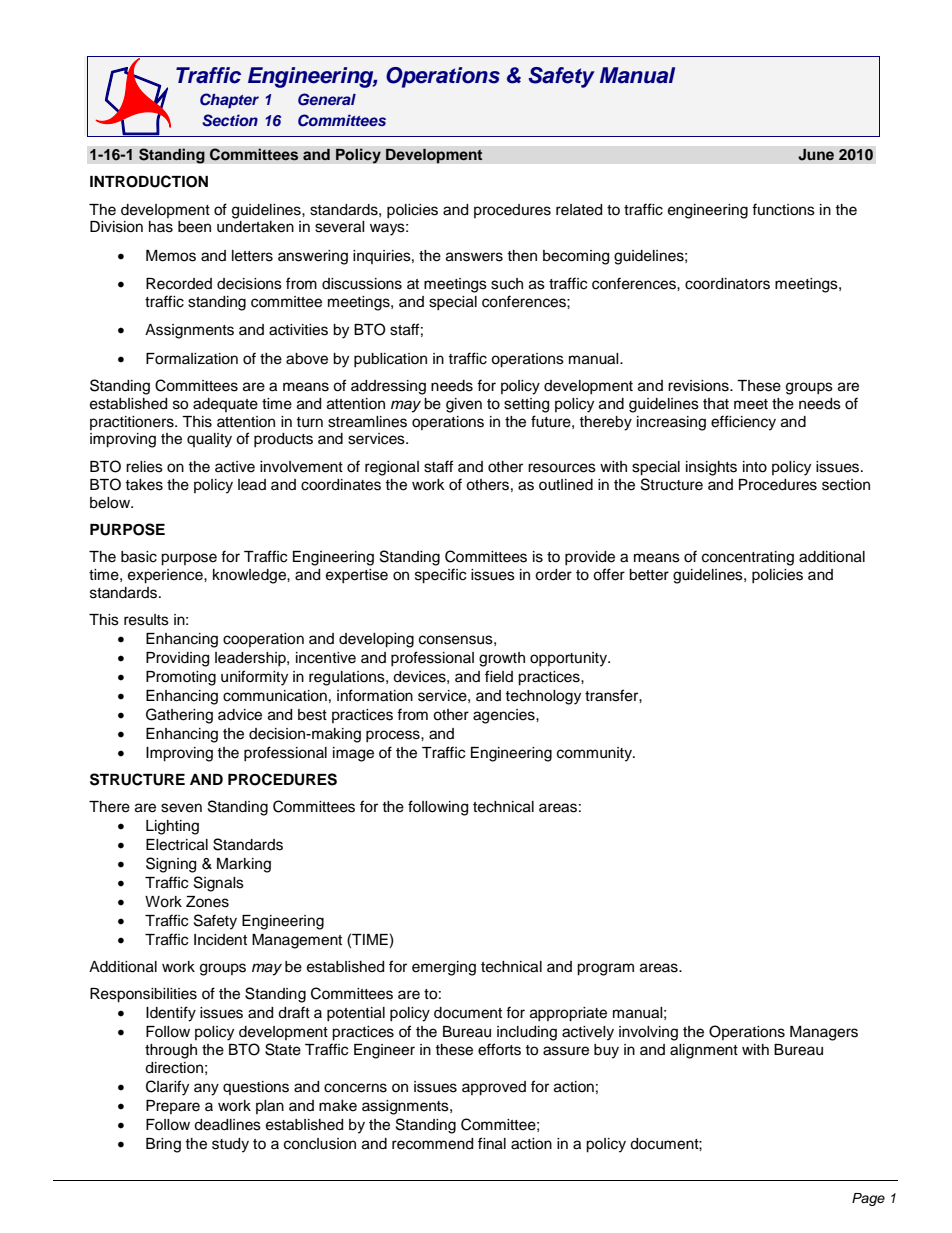  What do you see at coordinates (492, 1143) in the image?
I see `final` at bounding box center [492, 1143].
